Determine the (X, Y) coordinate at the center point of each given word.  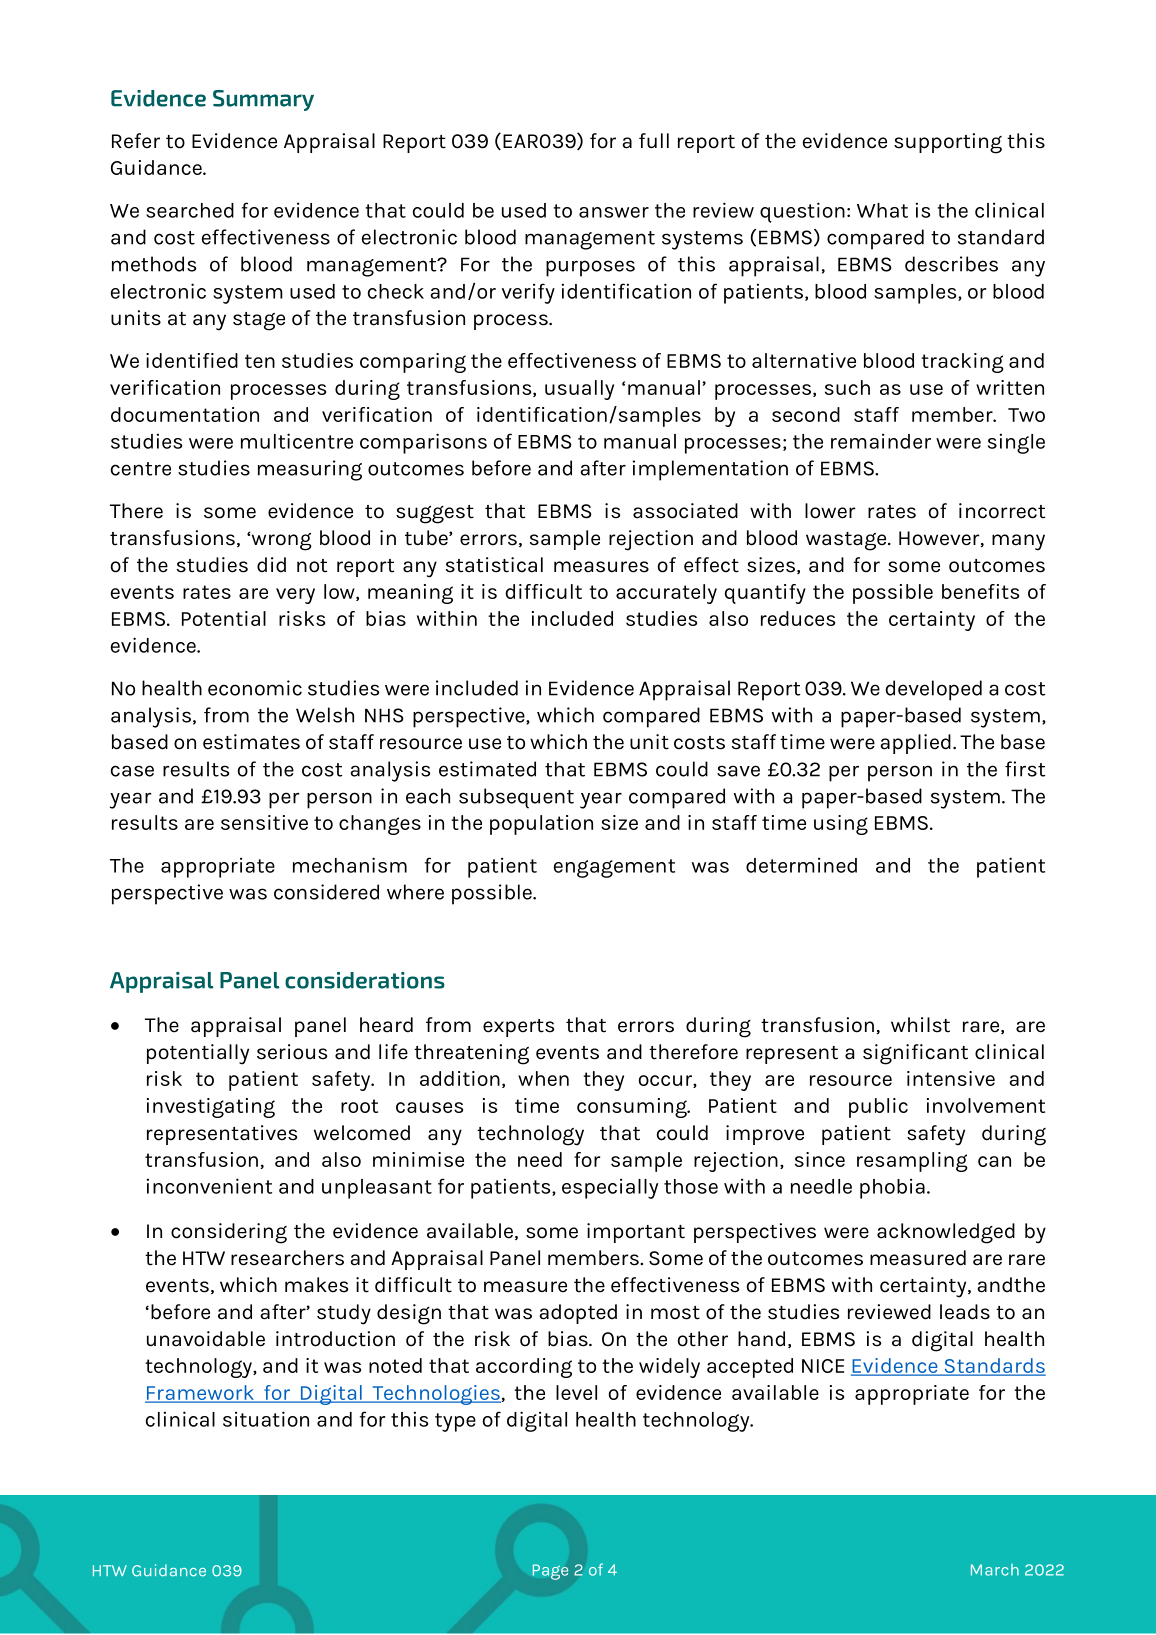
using (841, 825)
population (541, 825)
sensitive (264, 822)
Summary (263, 100)
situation (266, 1419)
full (654, 140)
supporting (948, 143)
